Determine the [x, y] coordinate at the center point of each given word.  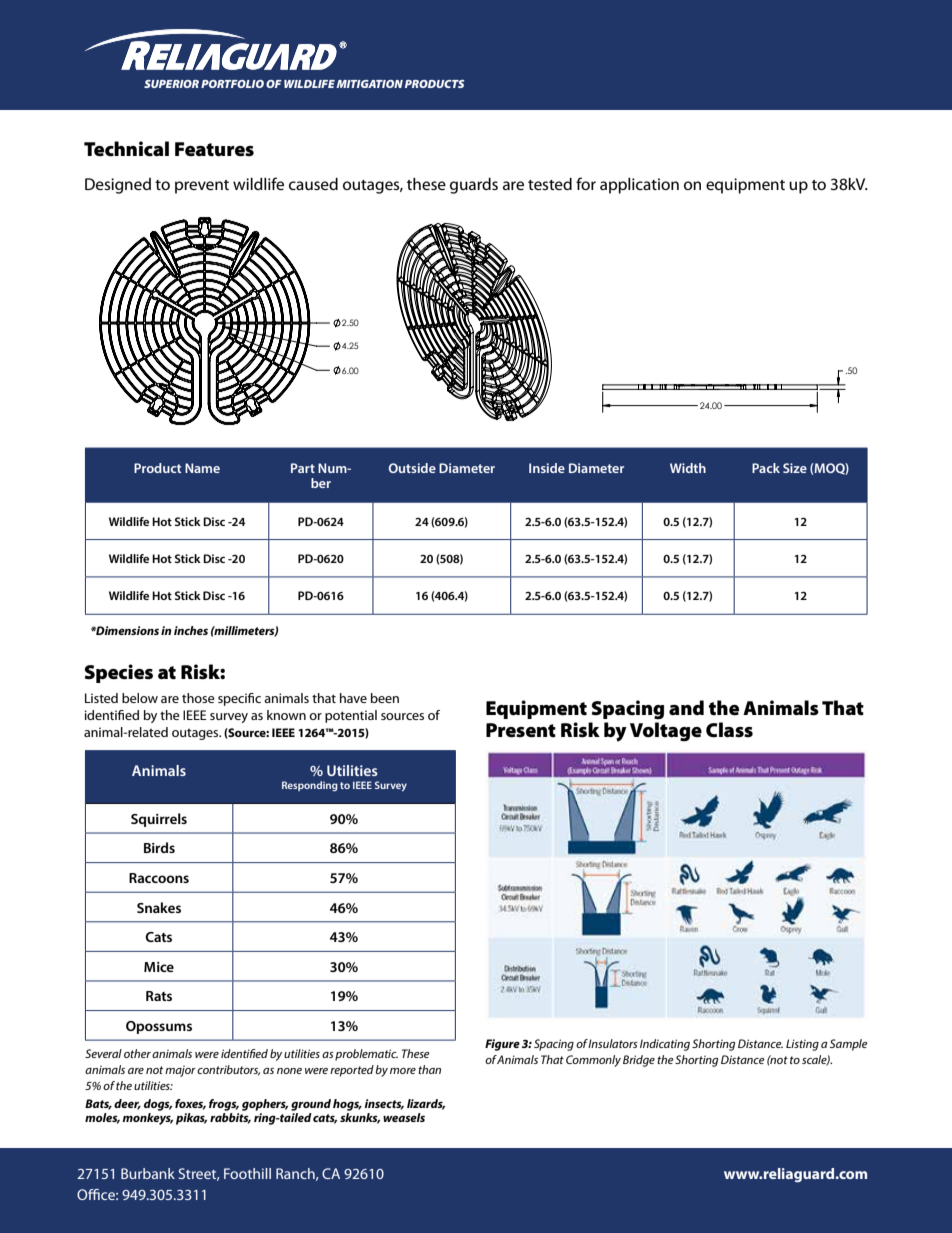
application [639, 186]
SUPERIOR [171, 84]
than [429, 1069]
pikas [191, 1119]
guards [474, 186]
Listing [802, 1045]
